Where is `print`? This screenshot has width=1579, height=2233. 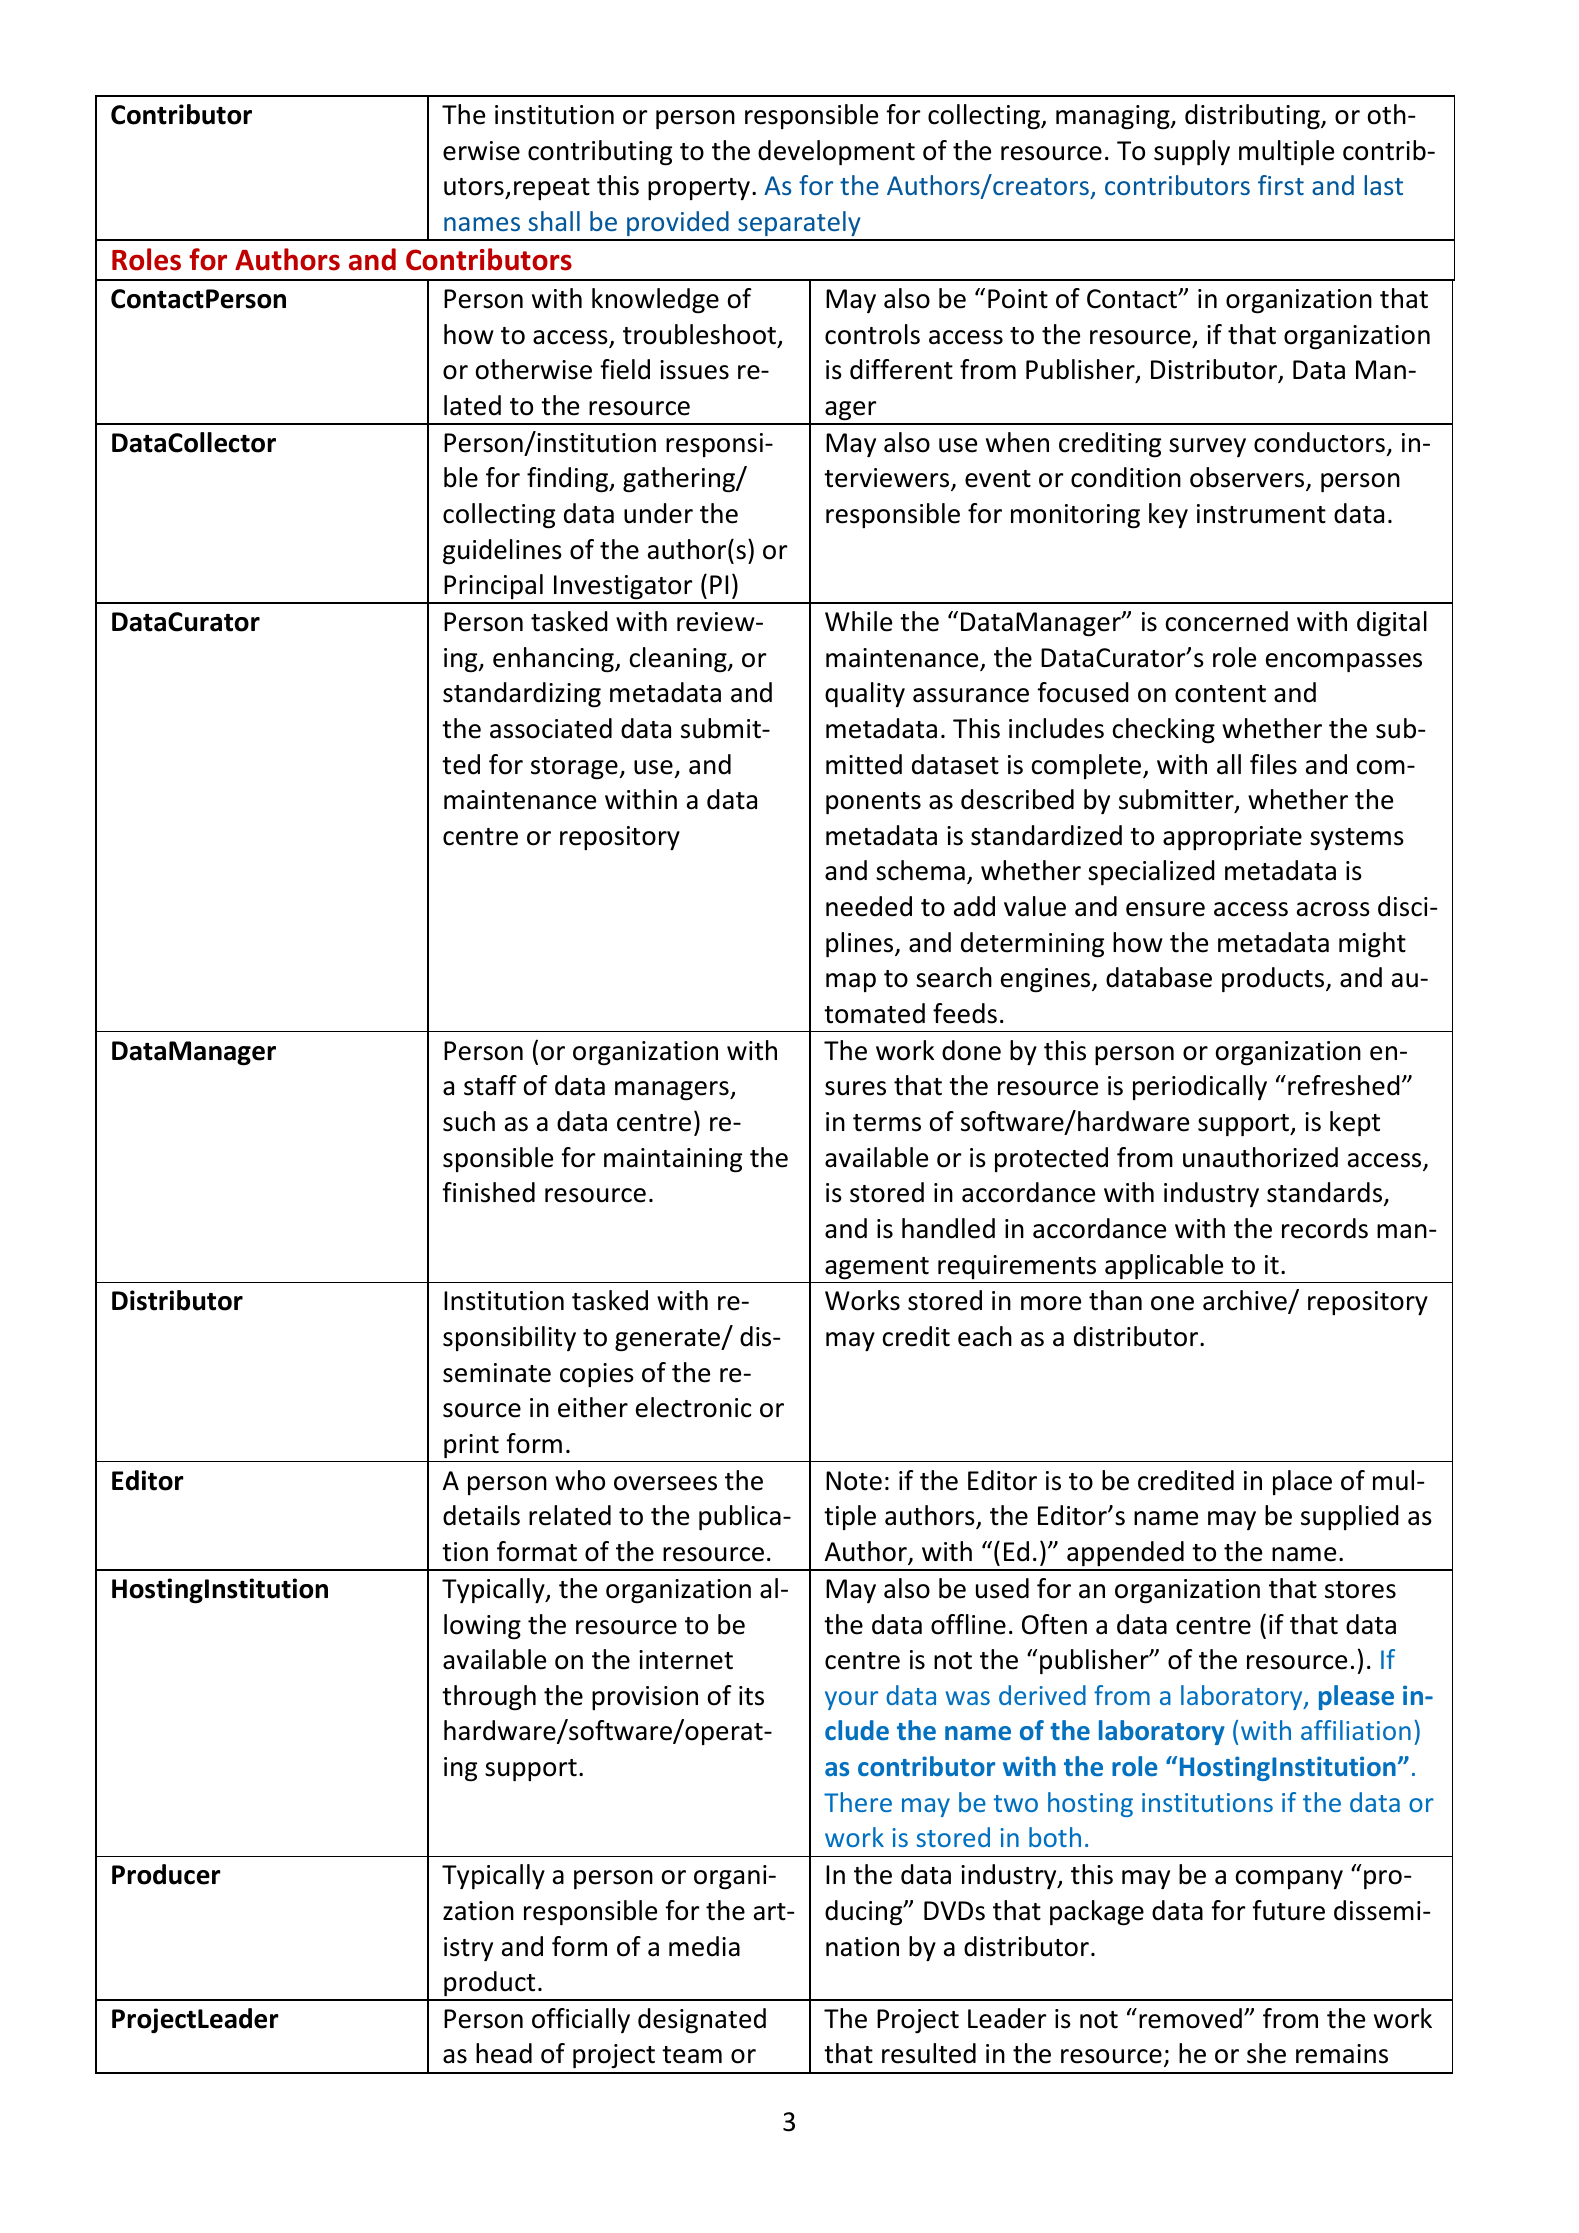
print is located at coordinates (471, 1446).
